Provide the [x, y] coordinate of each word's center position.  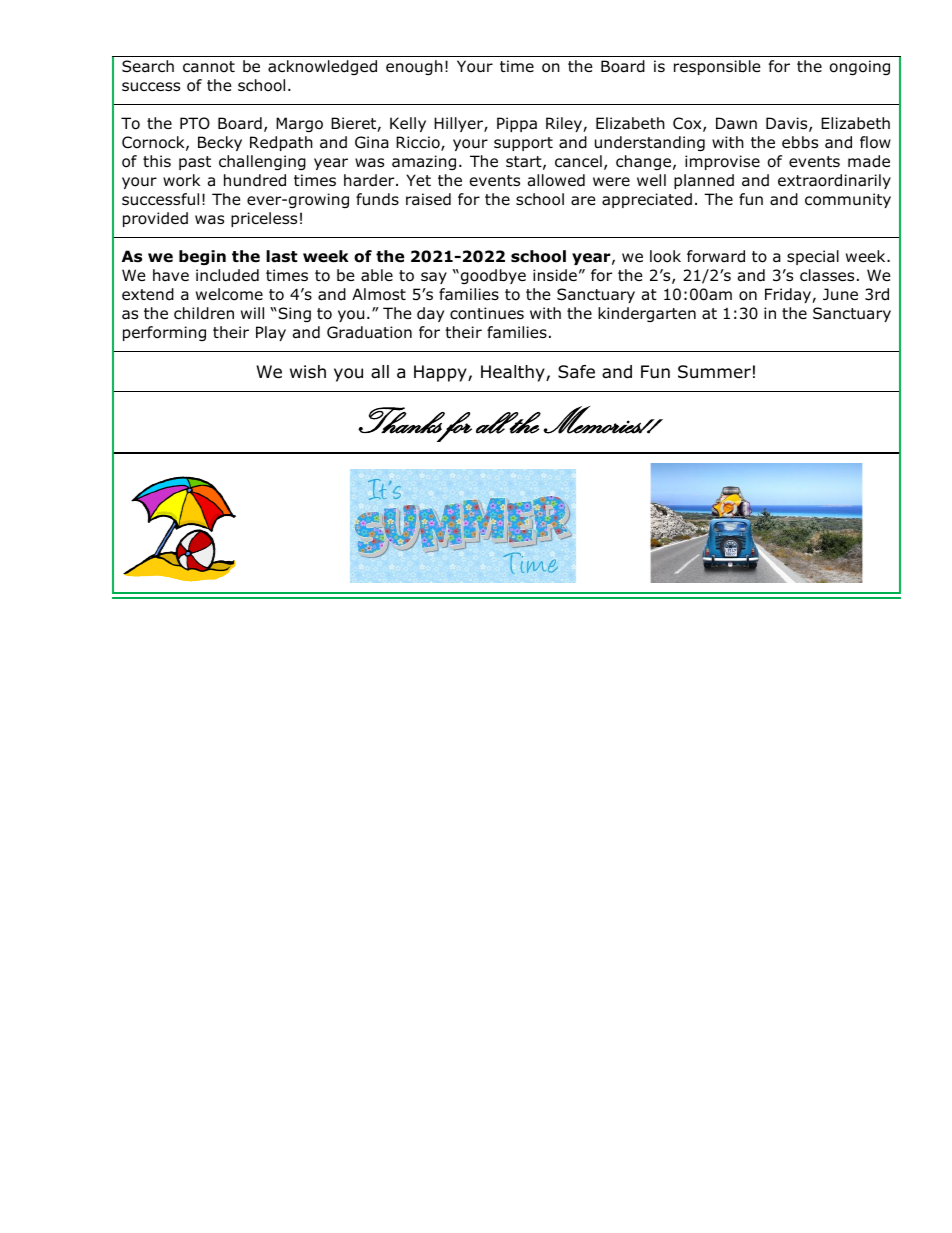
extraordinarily [834, 181]
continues [487, 313]
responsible [717, 67]
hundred [255, 180]
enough [414, 67]
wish [308, 371]
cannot [209, 67]
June [840, 294]
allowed [556, 180]
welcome [229, 294]
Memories [593, 420]
